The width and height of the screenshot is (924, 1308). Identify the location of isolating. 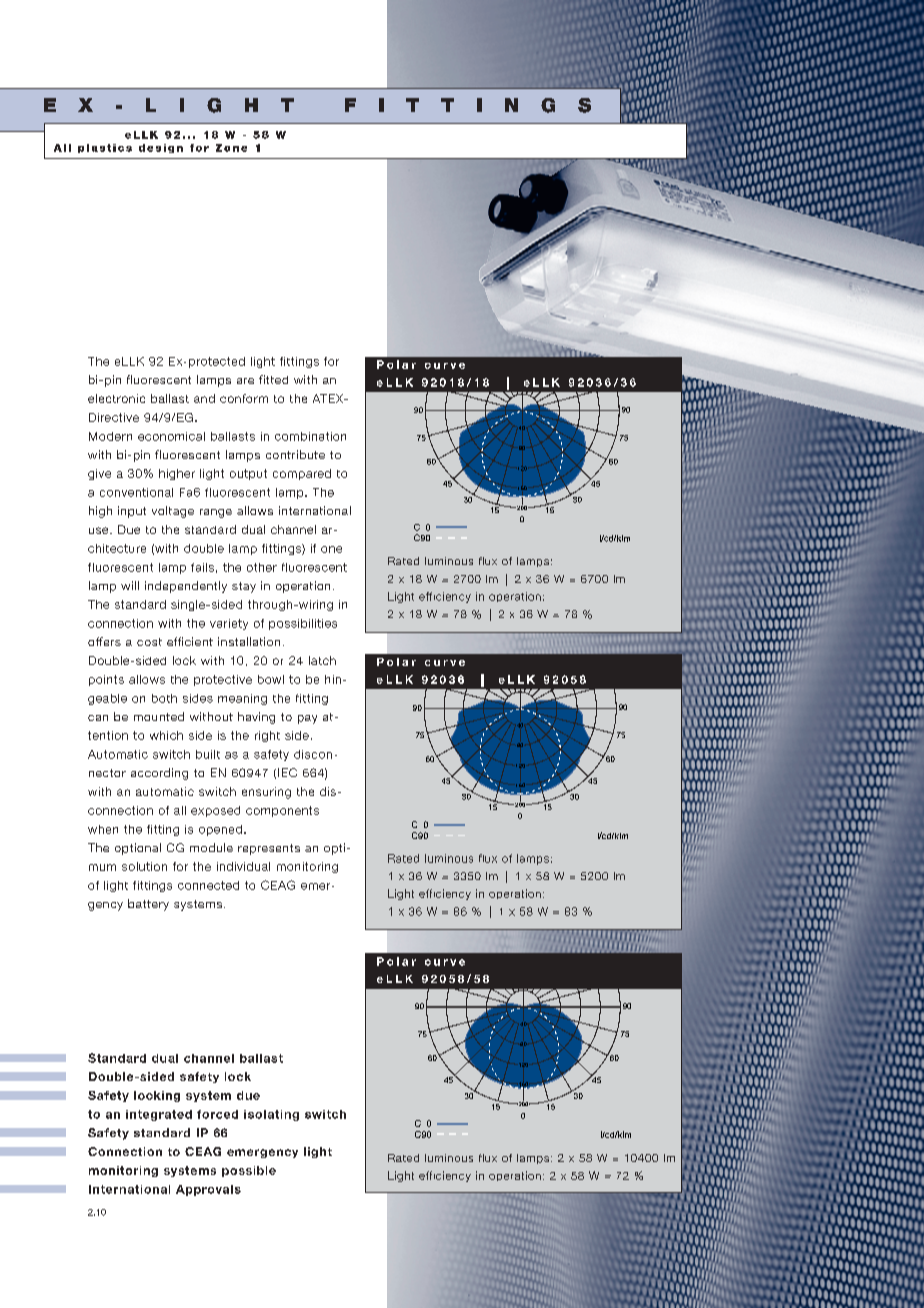
(271, 1115).
